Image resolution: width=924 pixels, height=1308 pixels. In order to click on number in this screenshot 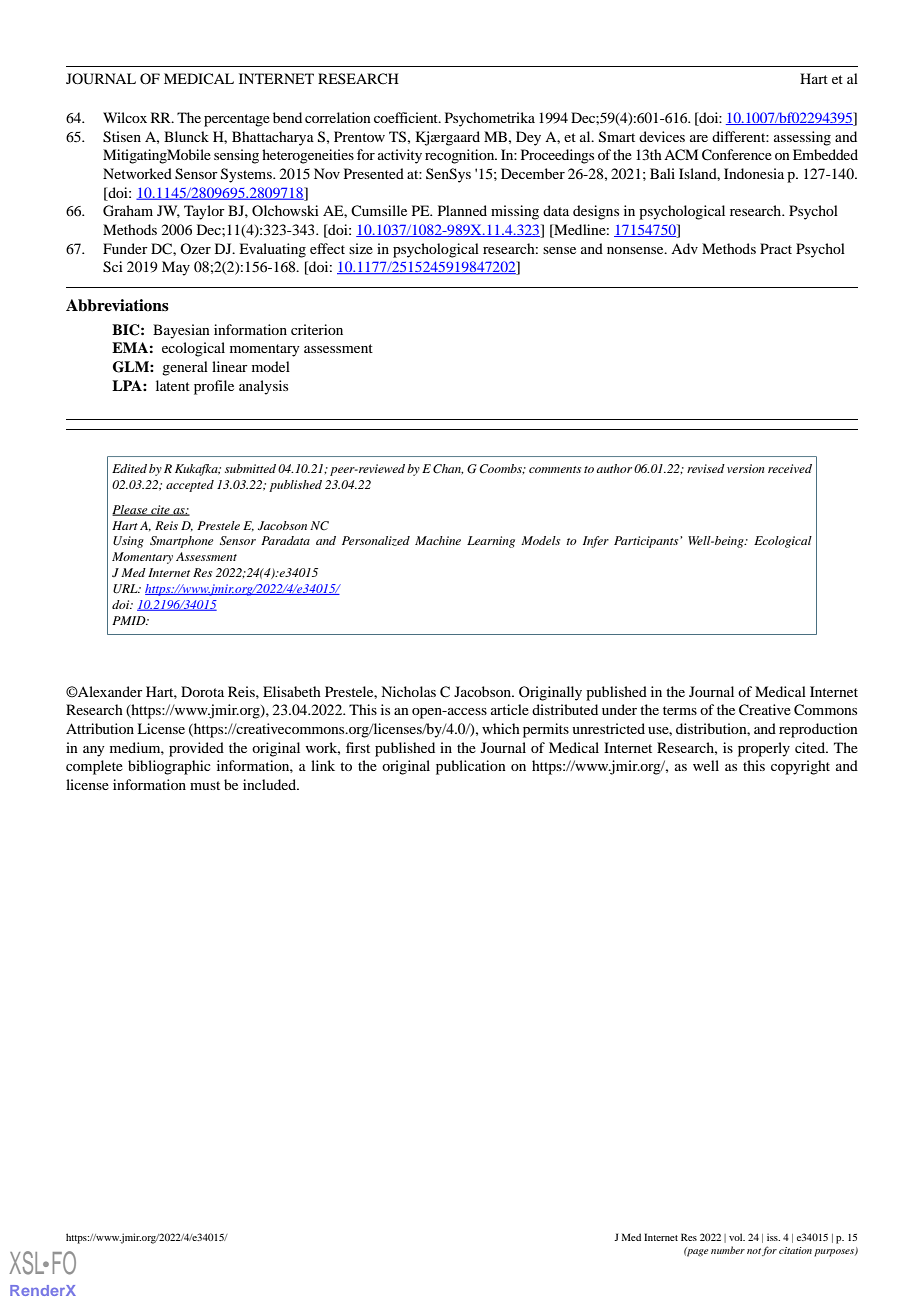, I will do `click(728, 1250)`.
